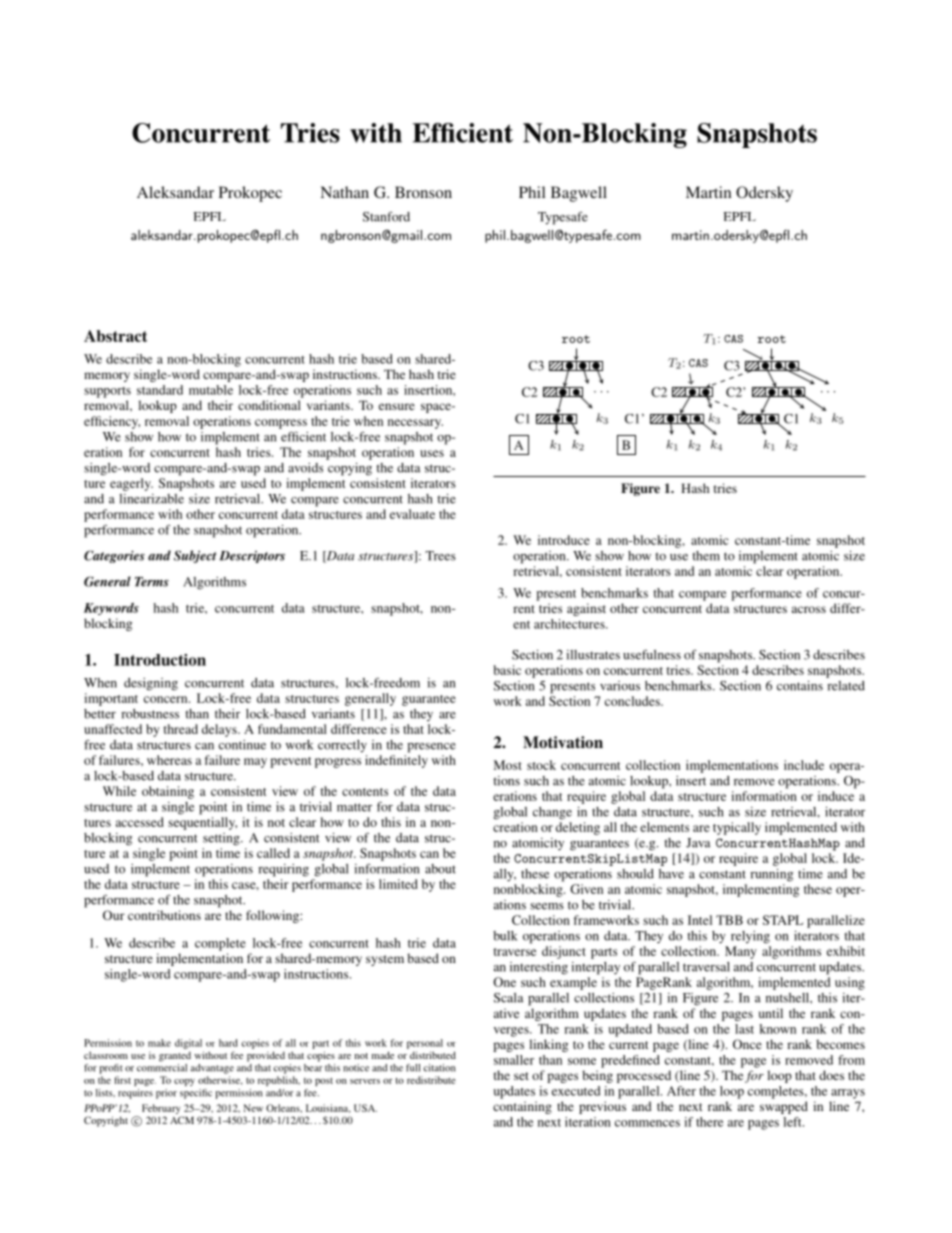 This screenshot has width=952, height=1233. What do you see at coordinates (515, 827) in the screenshot?
I see `creation` at bounding box center [515, 827].
